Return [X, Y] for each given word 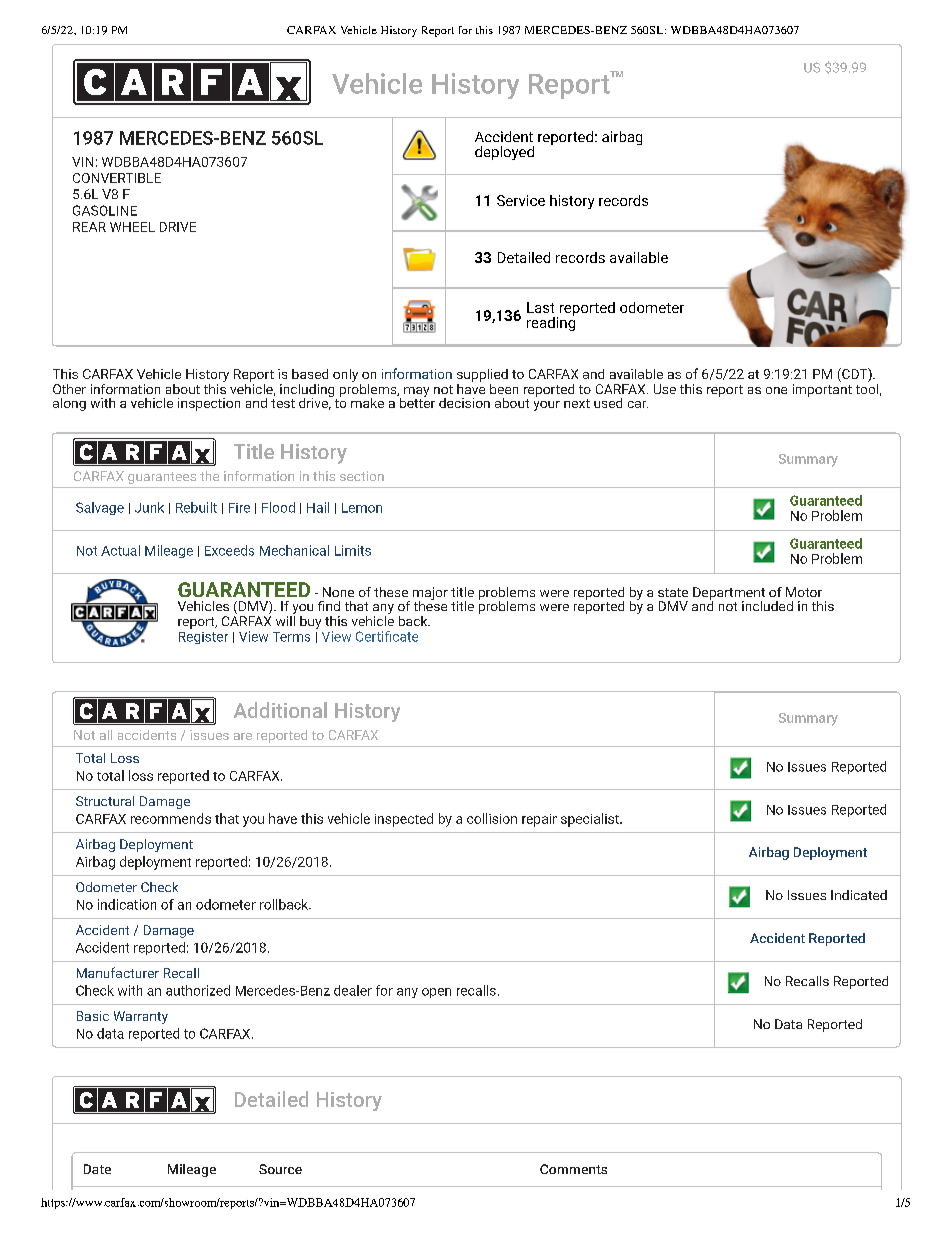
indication [127, 904]
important [822, 389]
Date [97, 1169]
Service [521, 200]
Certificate [387, 636]
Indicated [859, 895]
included [767, 606]
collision [492, 818]
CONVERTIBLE [117, 178]
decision [464, 403]
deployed [504, 153]
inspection [209, 404]
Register [203, 638]
